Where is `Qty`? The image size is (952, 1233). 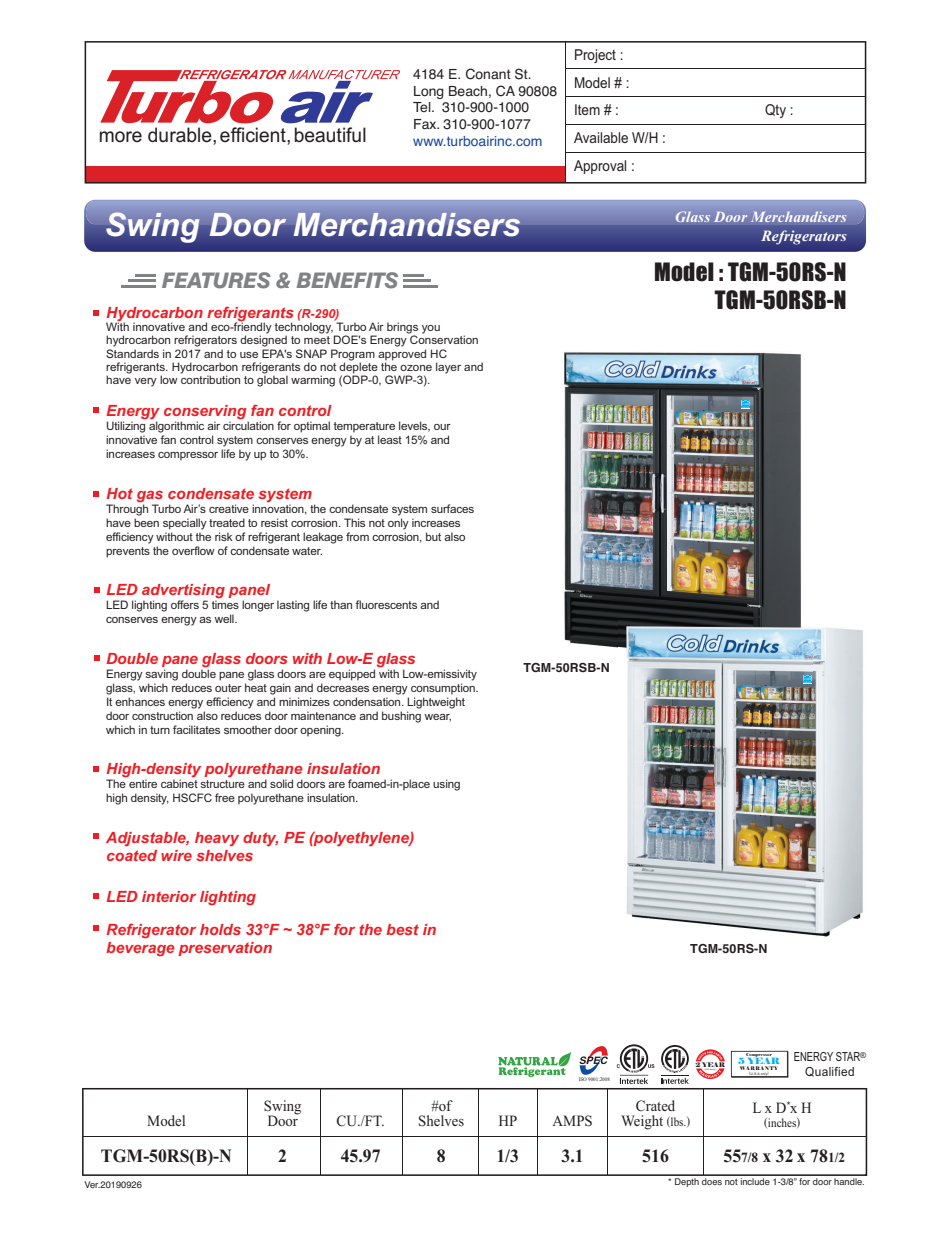
Qty is located at coordinates (775, 111).
